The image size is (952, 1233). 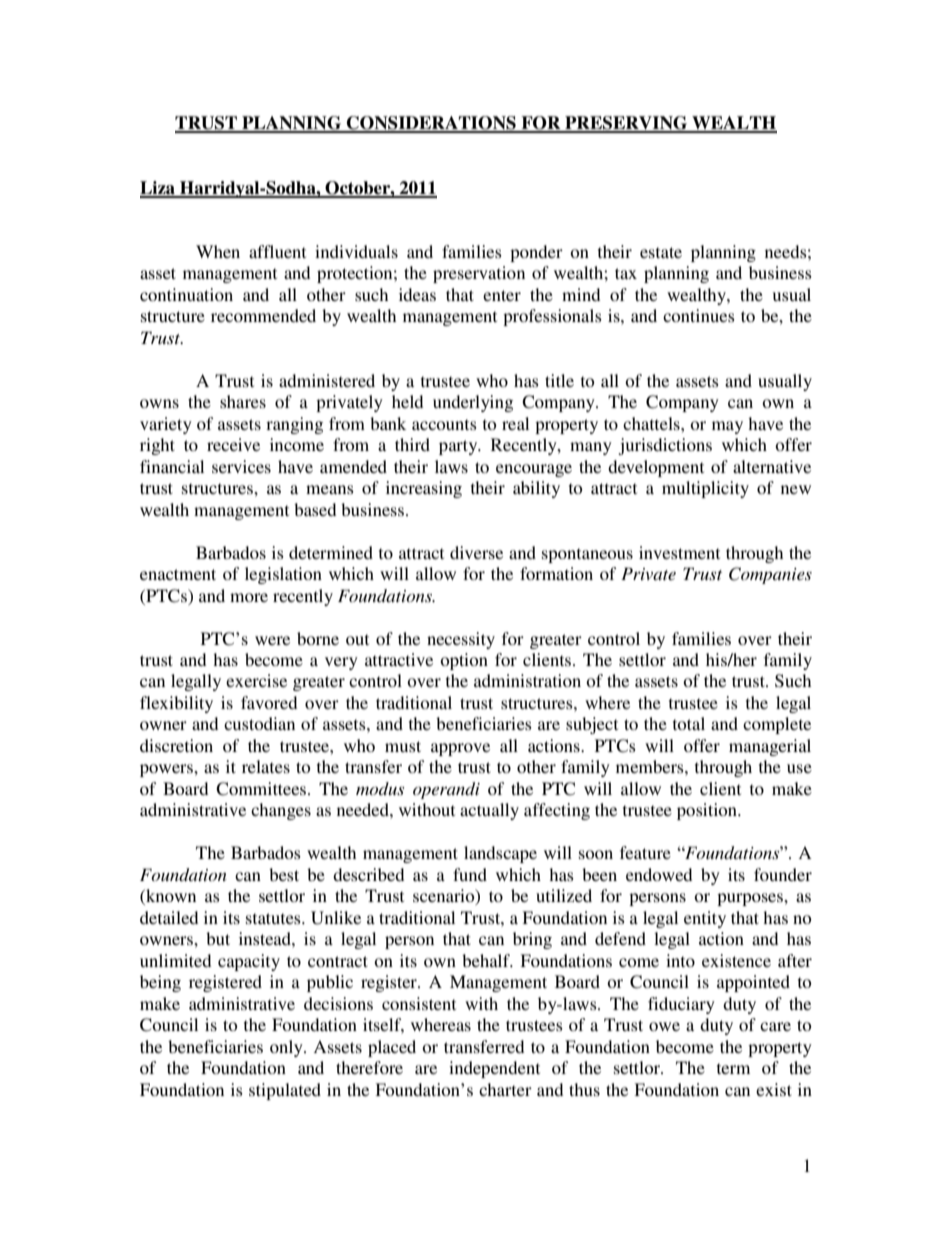 I want to click on relates, so click(x=266, y=766).
